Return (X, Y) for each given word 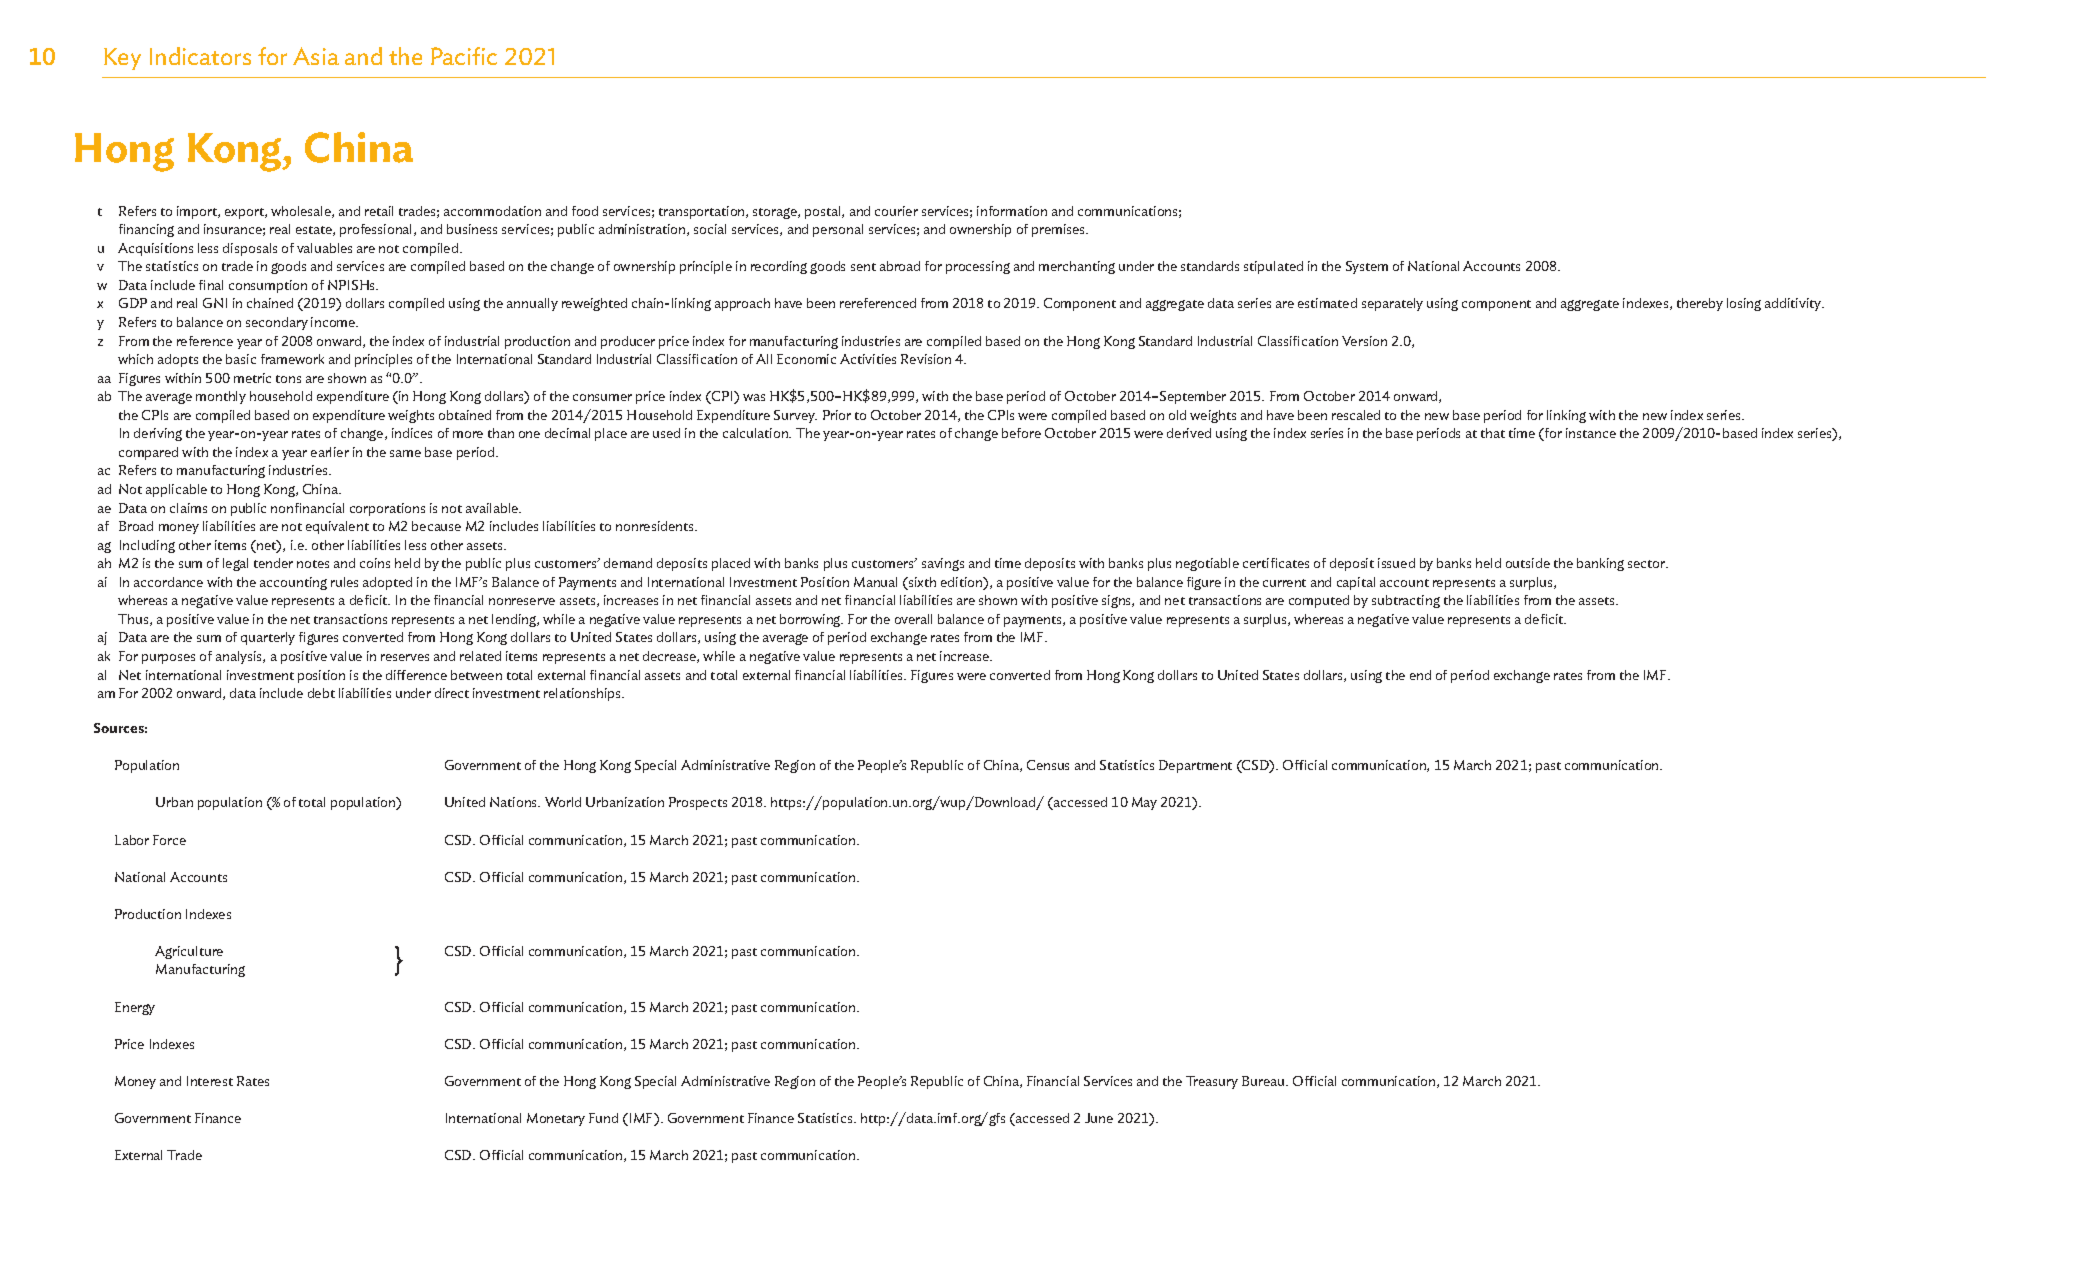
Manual (875, 582)
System (1367, 267)
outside (1528, 563)
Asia (316, 56)
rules (344, 582)
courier (896, 211)
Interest (210, 1081)
